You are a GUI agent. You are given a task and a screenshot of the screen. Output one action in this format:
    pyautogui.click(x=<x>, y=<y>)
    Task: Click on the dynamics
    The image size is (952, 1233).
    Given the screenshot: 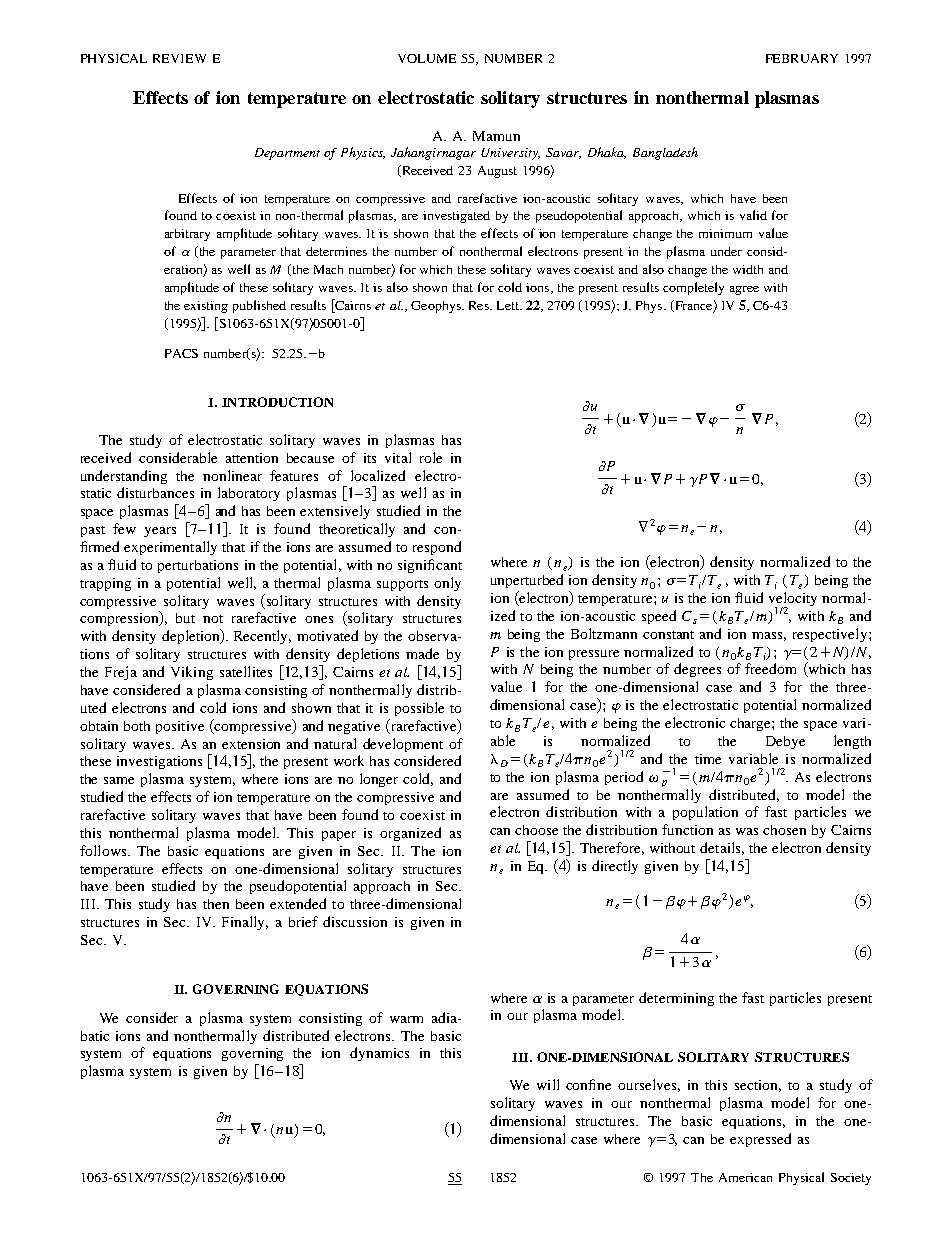 What is the action you would take?
    pyautogui.click(x=379, y=1054)
